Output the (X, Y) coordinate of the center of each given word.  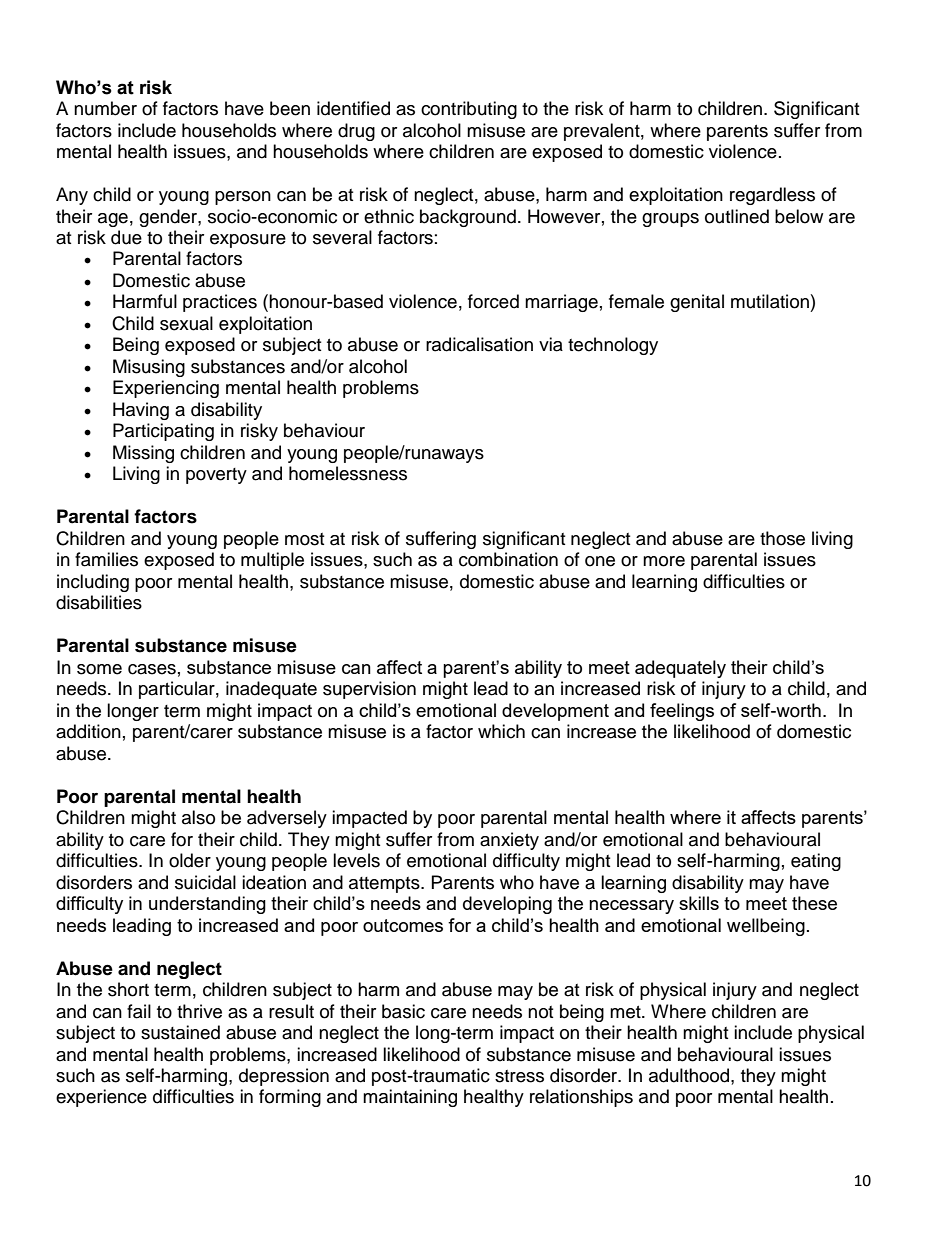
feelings (682, 712)
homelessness (348, 473)
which (501, 731)
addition (88, 731)
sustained (180, 1032)
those (782, 538)
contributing (469, 110)
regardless (772, 196)
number (105, 108)
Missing (143, 454)
